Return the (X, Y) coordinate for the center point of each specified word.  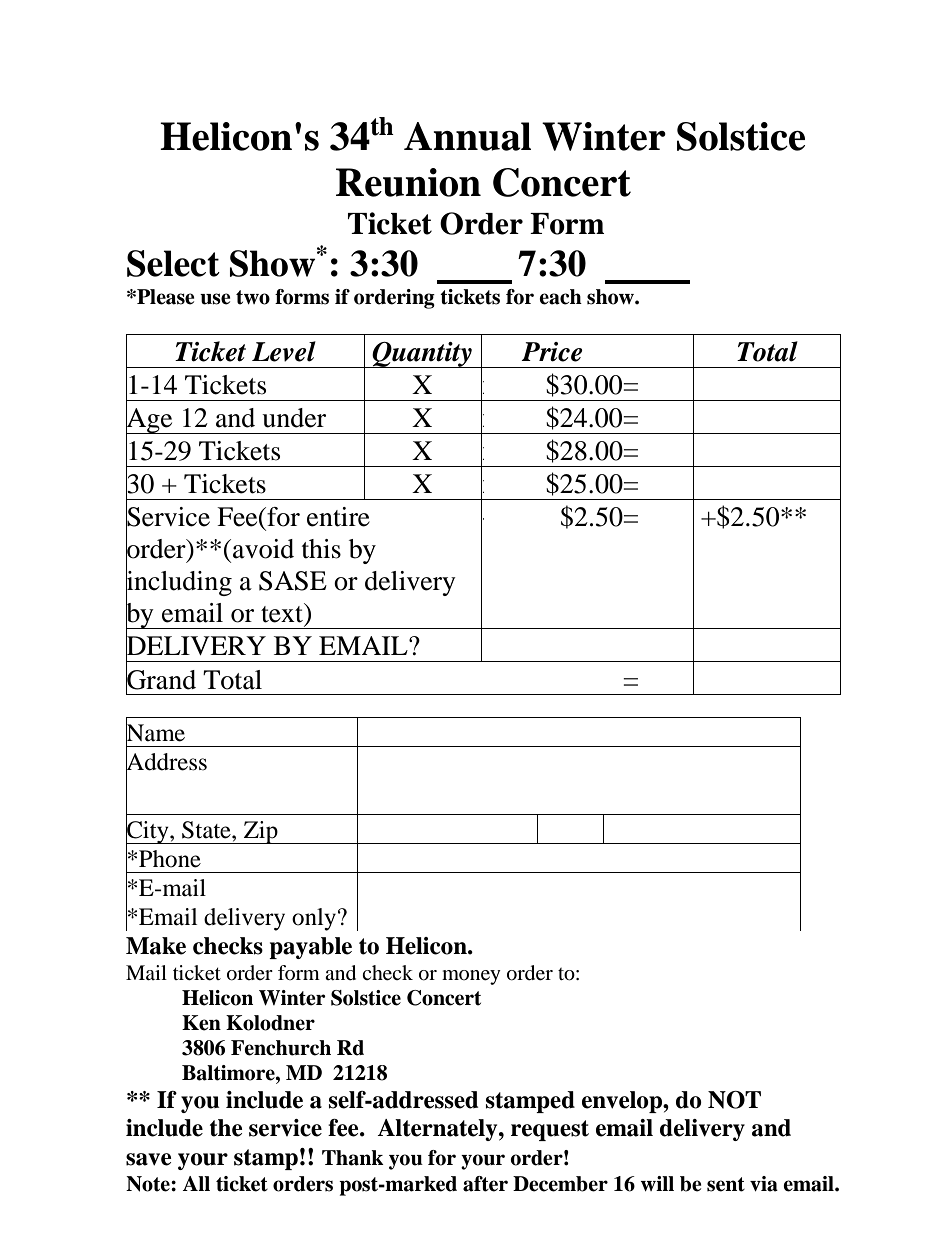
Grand (161, 679)
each (560, 297)
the (226, 1128)
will (657, 1183)
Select (173, 263)
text (283, 614)
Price (552, 352)
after (485, 1184)
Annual (467, 136)
